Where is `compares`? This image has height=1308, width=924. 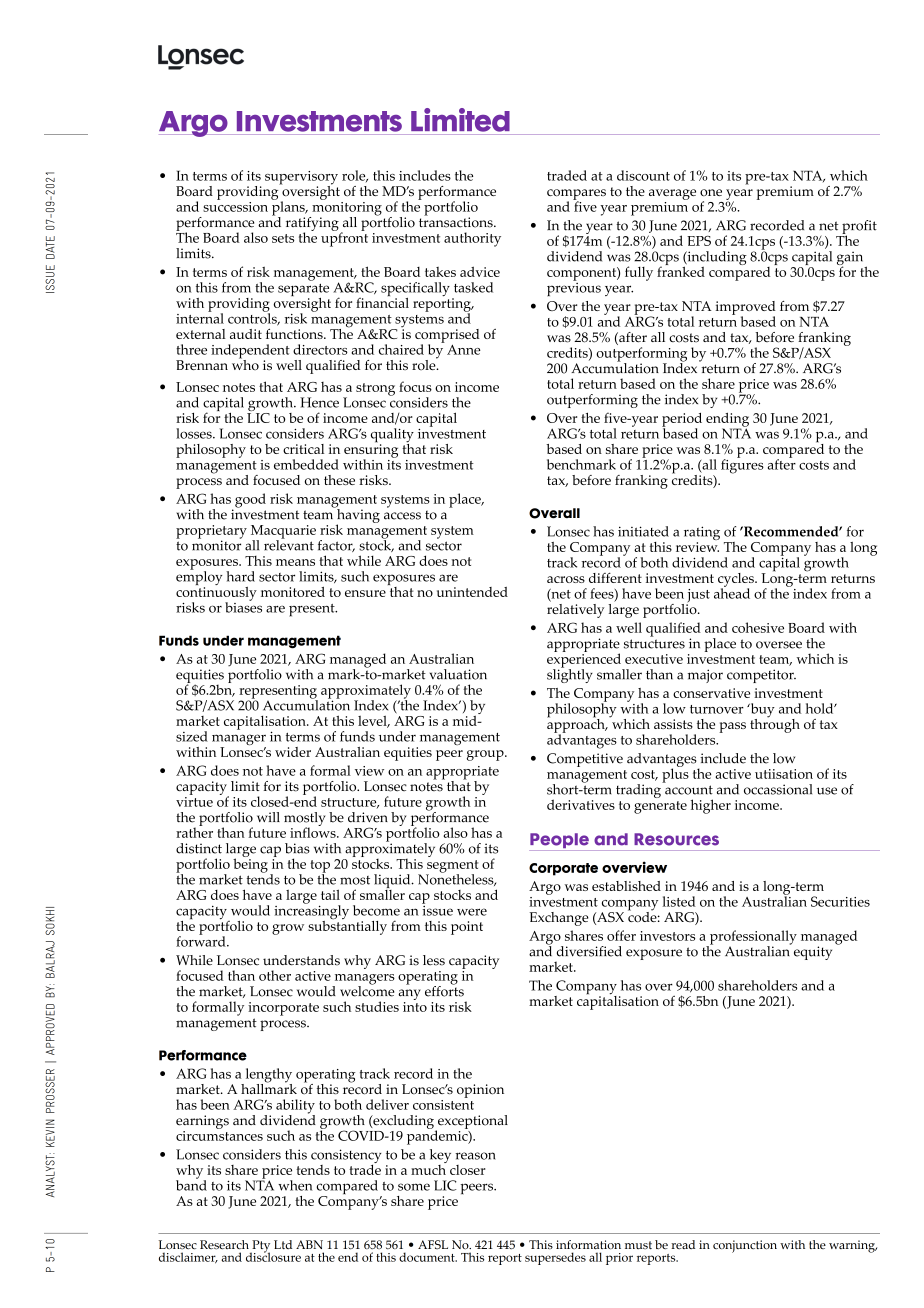 compares is located at coordinates (576, 195).
